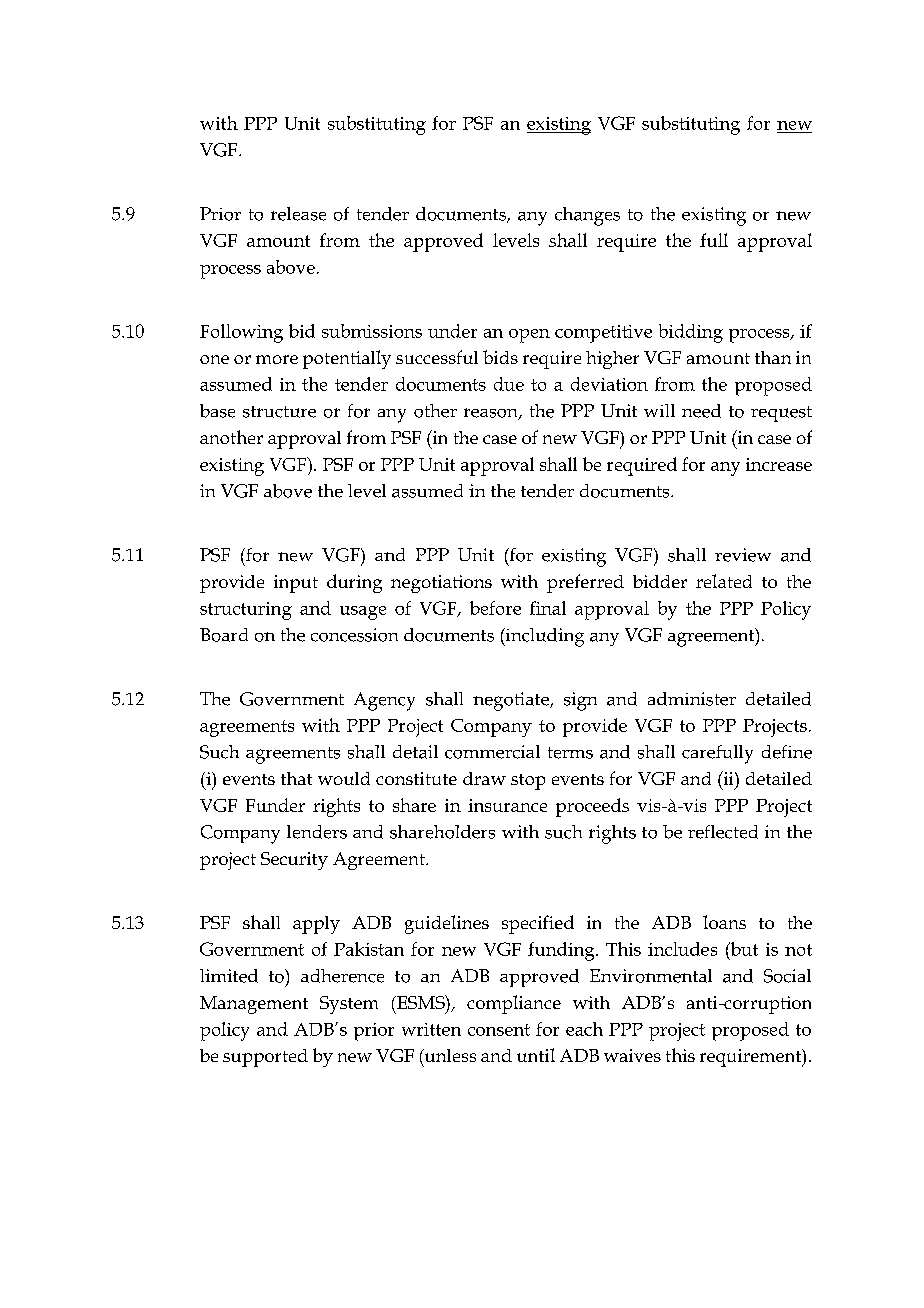 The width and height of the image is (924, 1308). What do you see at coordinates (246, 611) in the image?
I see `structuring` at bounding box center [246, 611].
